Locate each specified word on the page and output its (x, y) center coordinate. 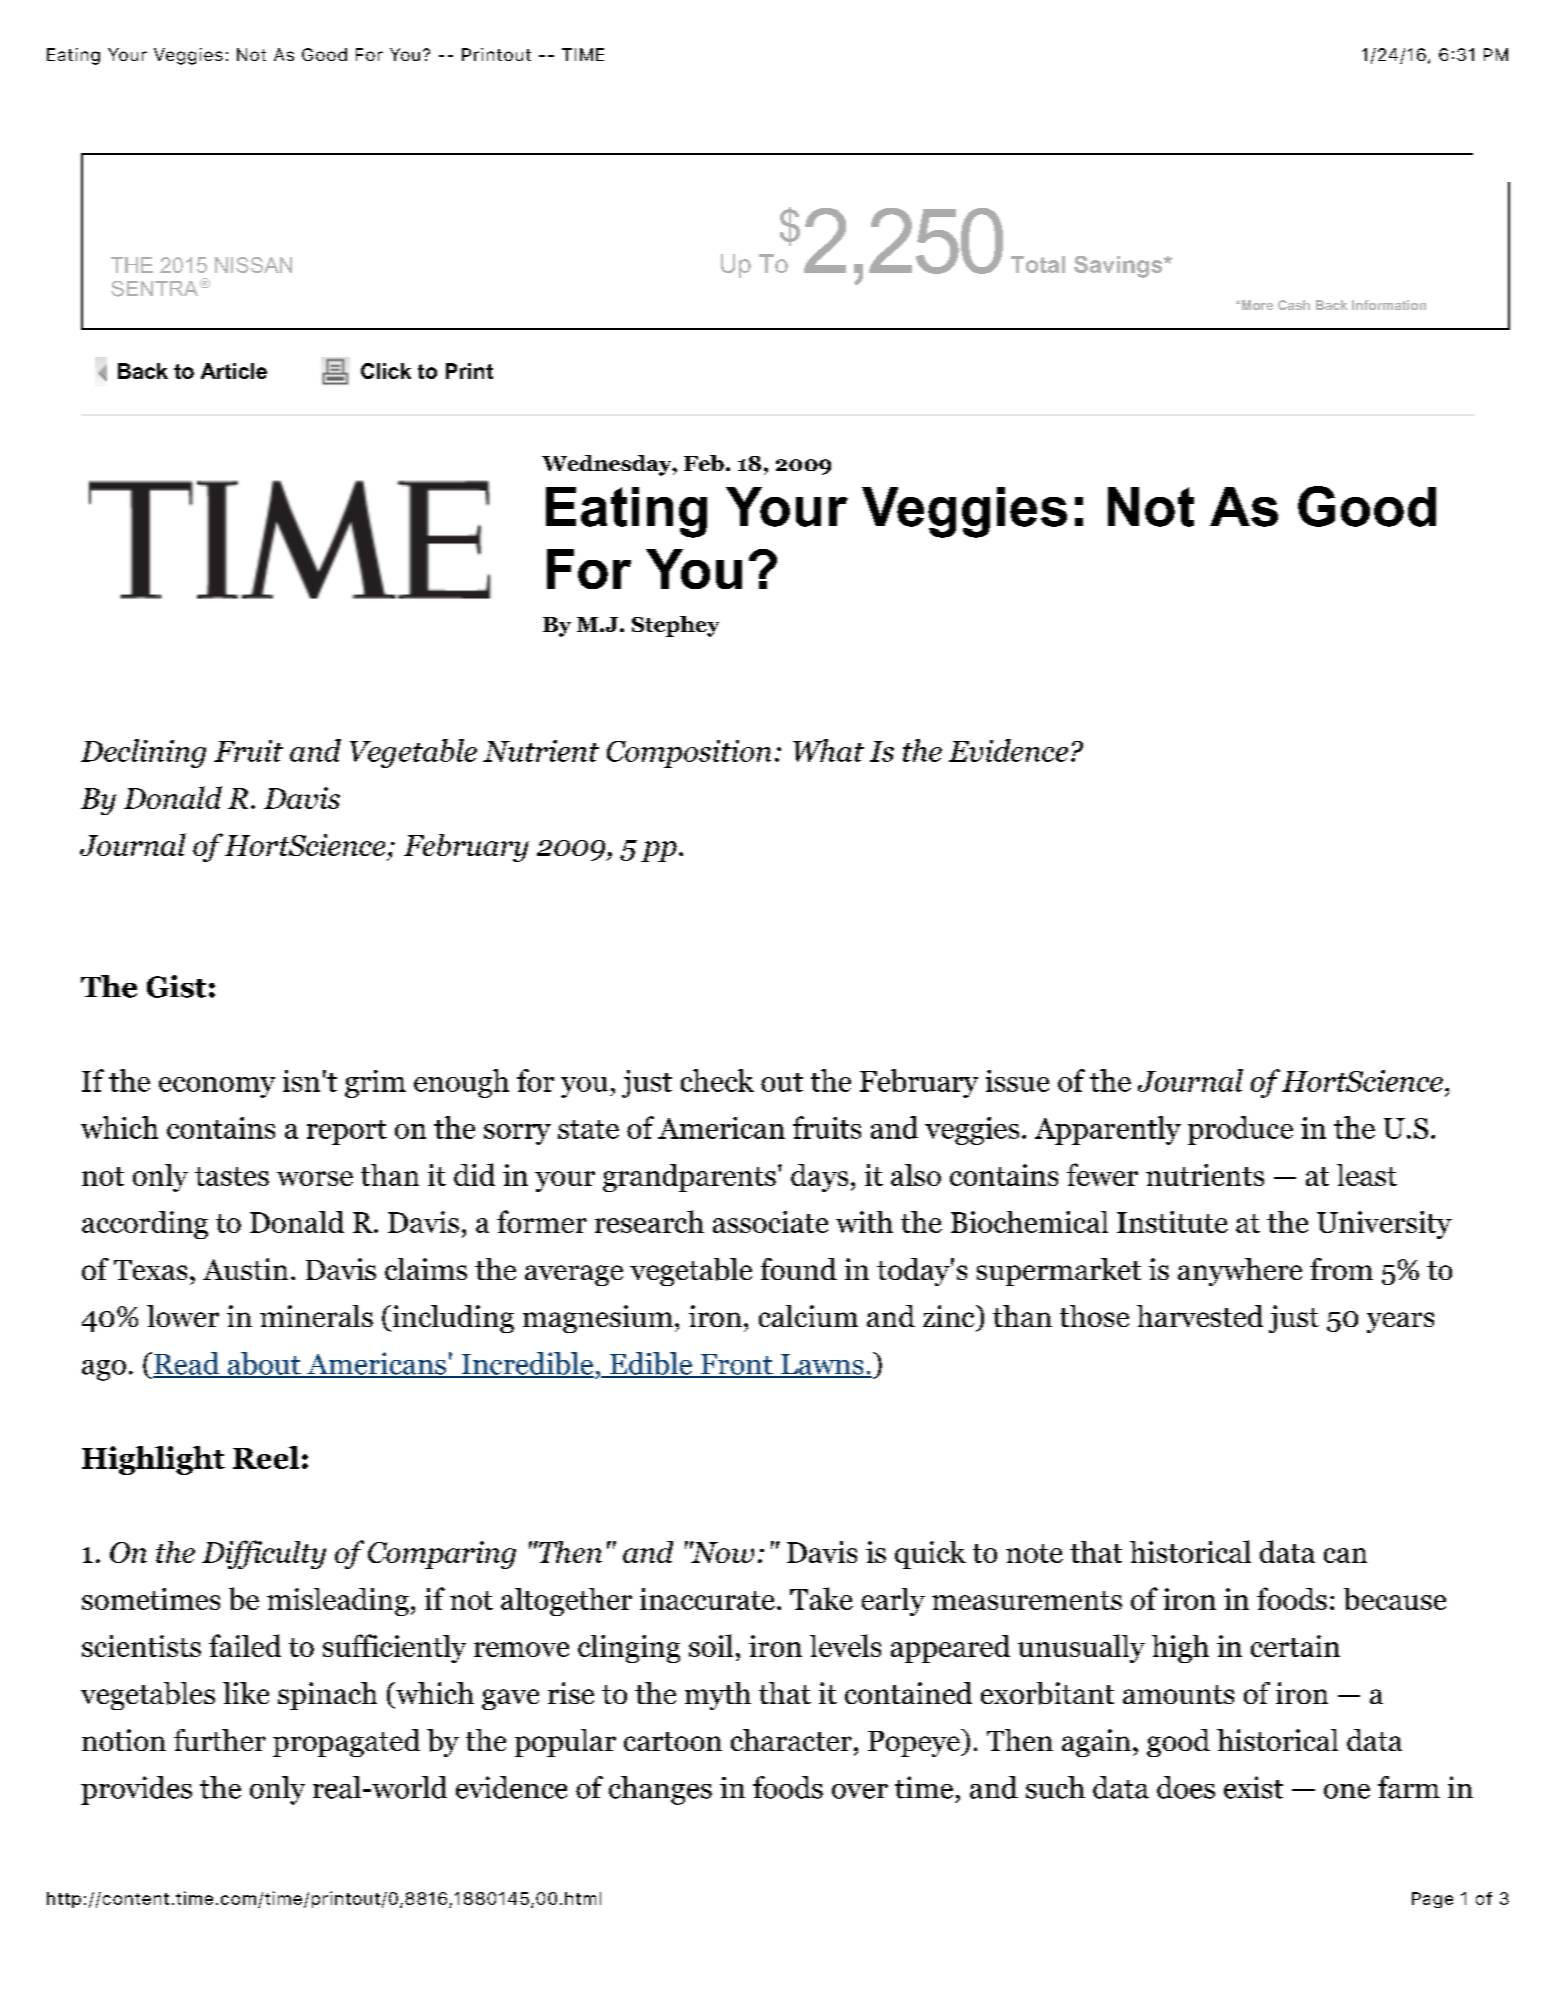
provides (136, 1790)
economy (217, 1087)
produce (1240, 1130)
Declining (143, 753)
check (717, 1080)
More (1256, 305)
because (1395, 1599)
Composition (689, 754)
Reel (266, 1457)
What (828, 750)
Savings (1119, 267)
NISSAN (253, 265)
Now (722, 1552)
